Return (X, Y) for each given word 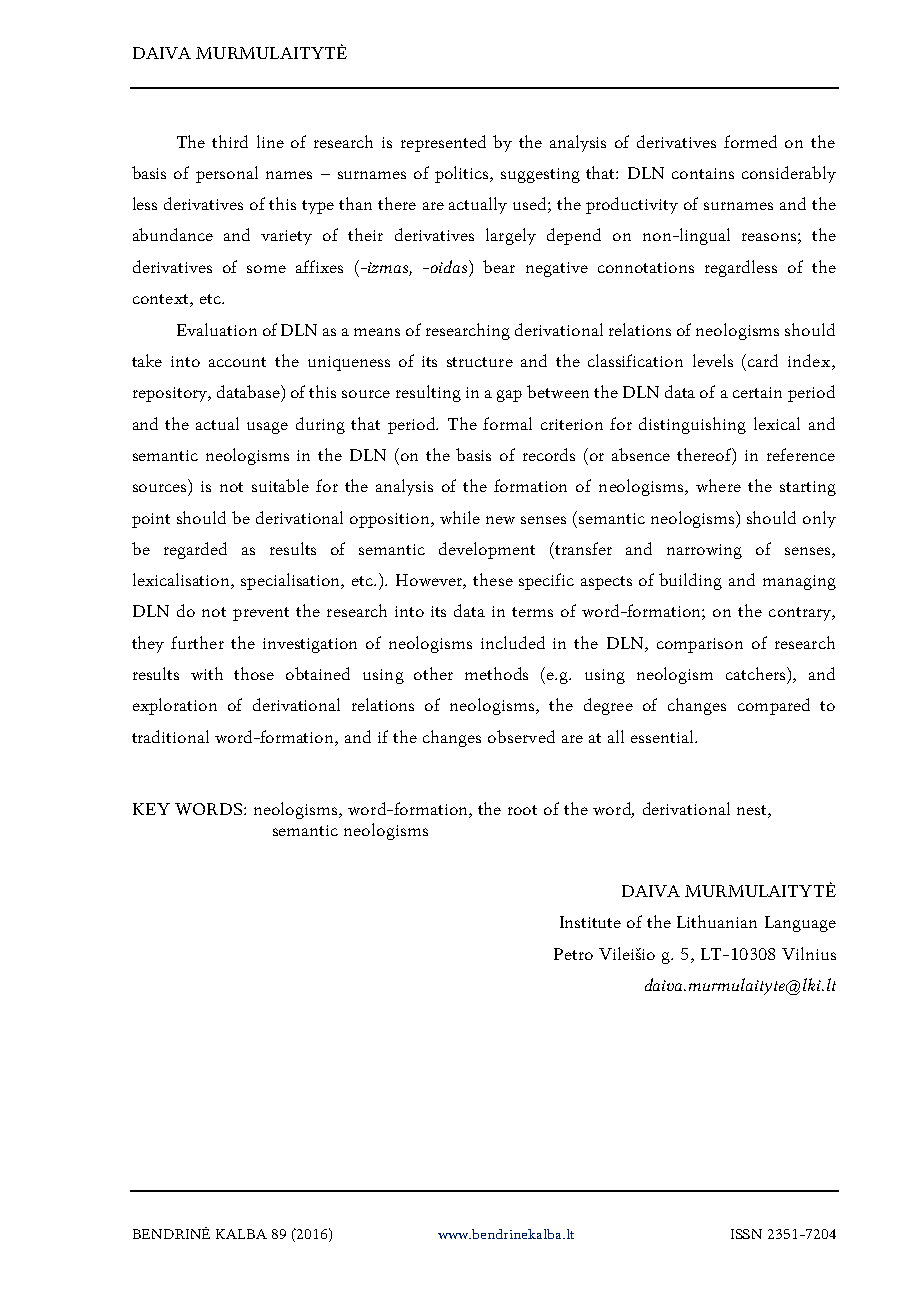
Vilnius (809, 953)
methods (496, 673)
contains (703, 173)
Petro (573, 954)
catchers (757, 673)
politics (463, 174)
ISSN (746, 1234)
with (207, 673)
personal (227, 174)
